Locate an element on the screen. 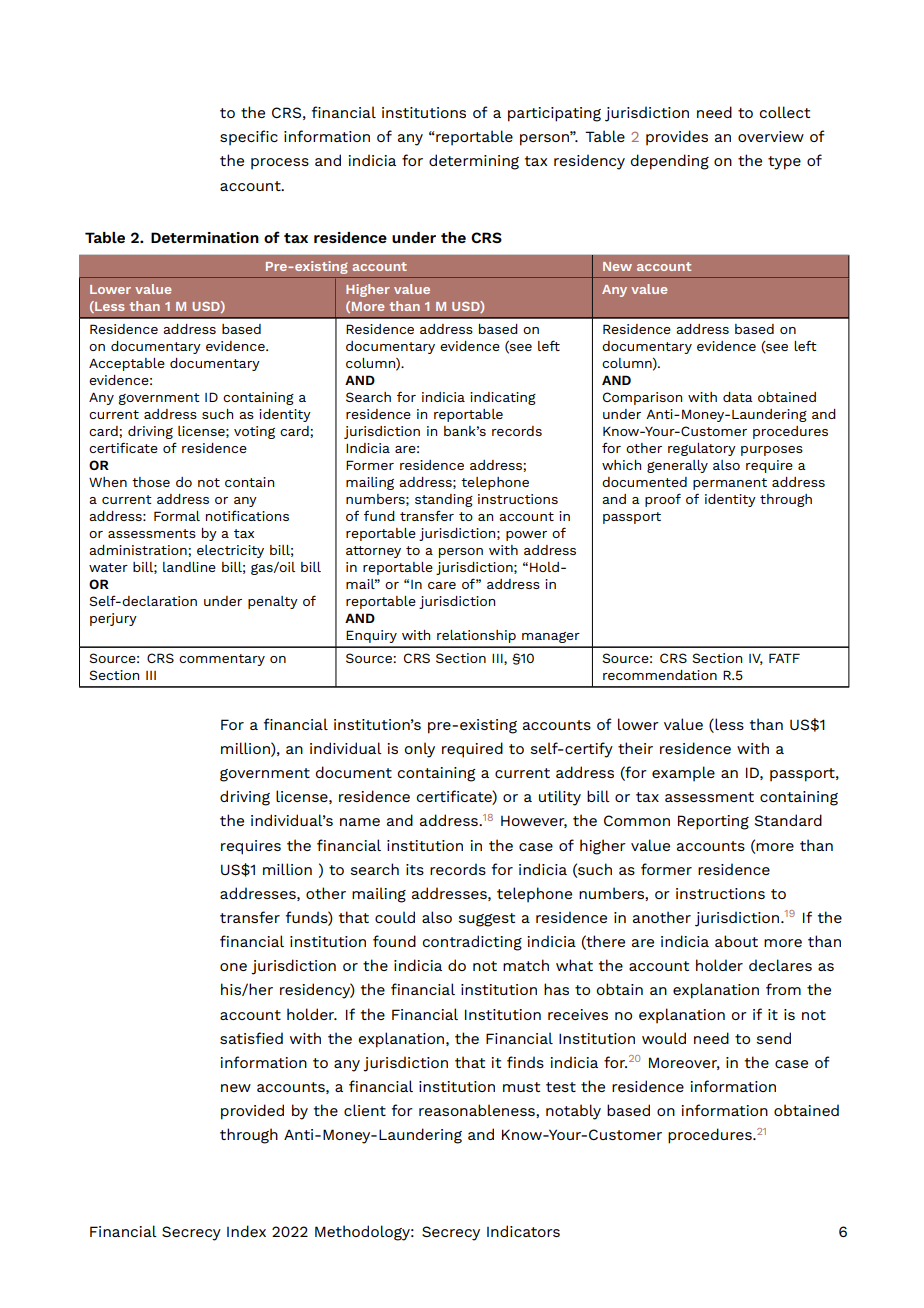  Index is located at coordinates (246, 1231).
